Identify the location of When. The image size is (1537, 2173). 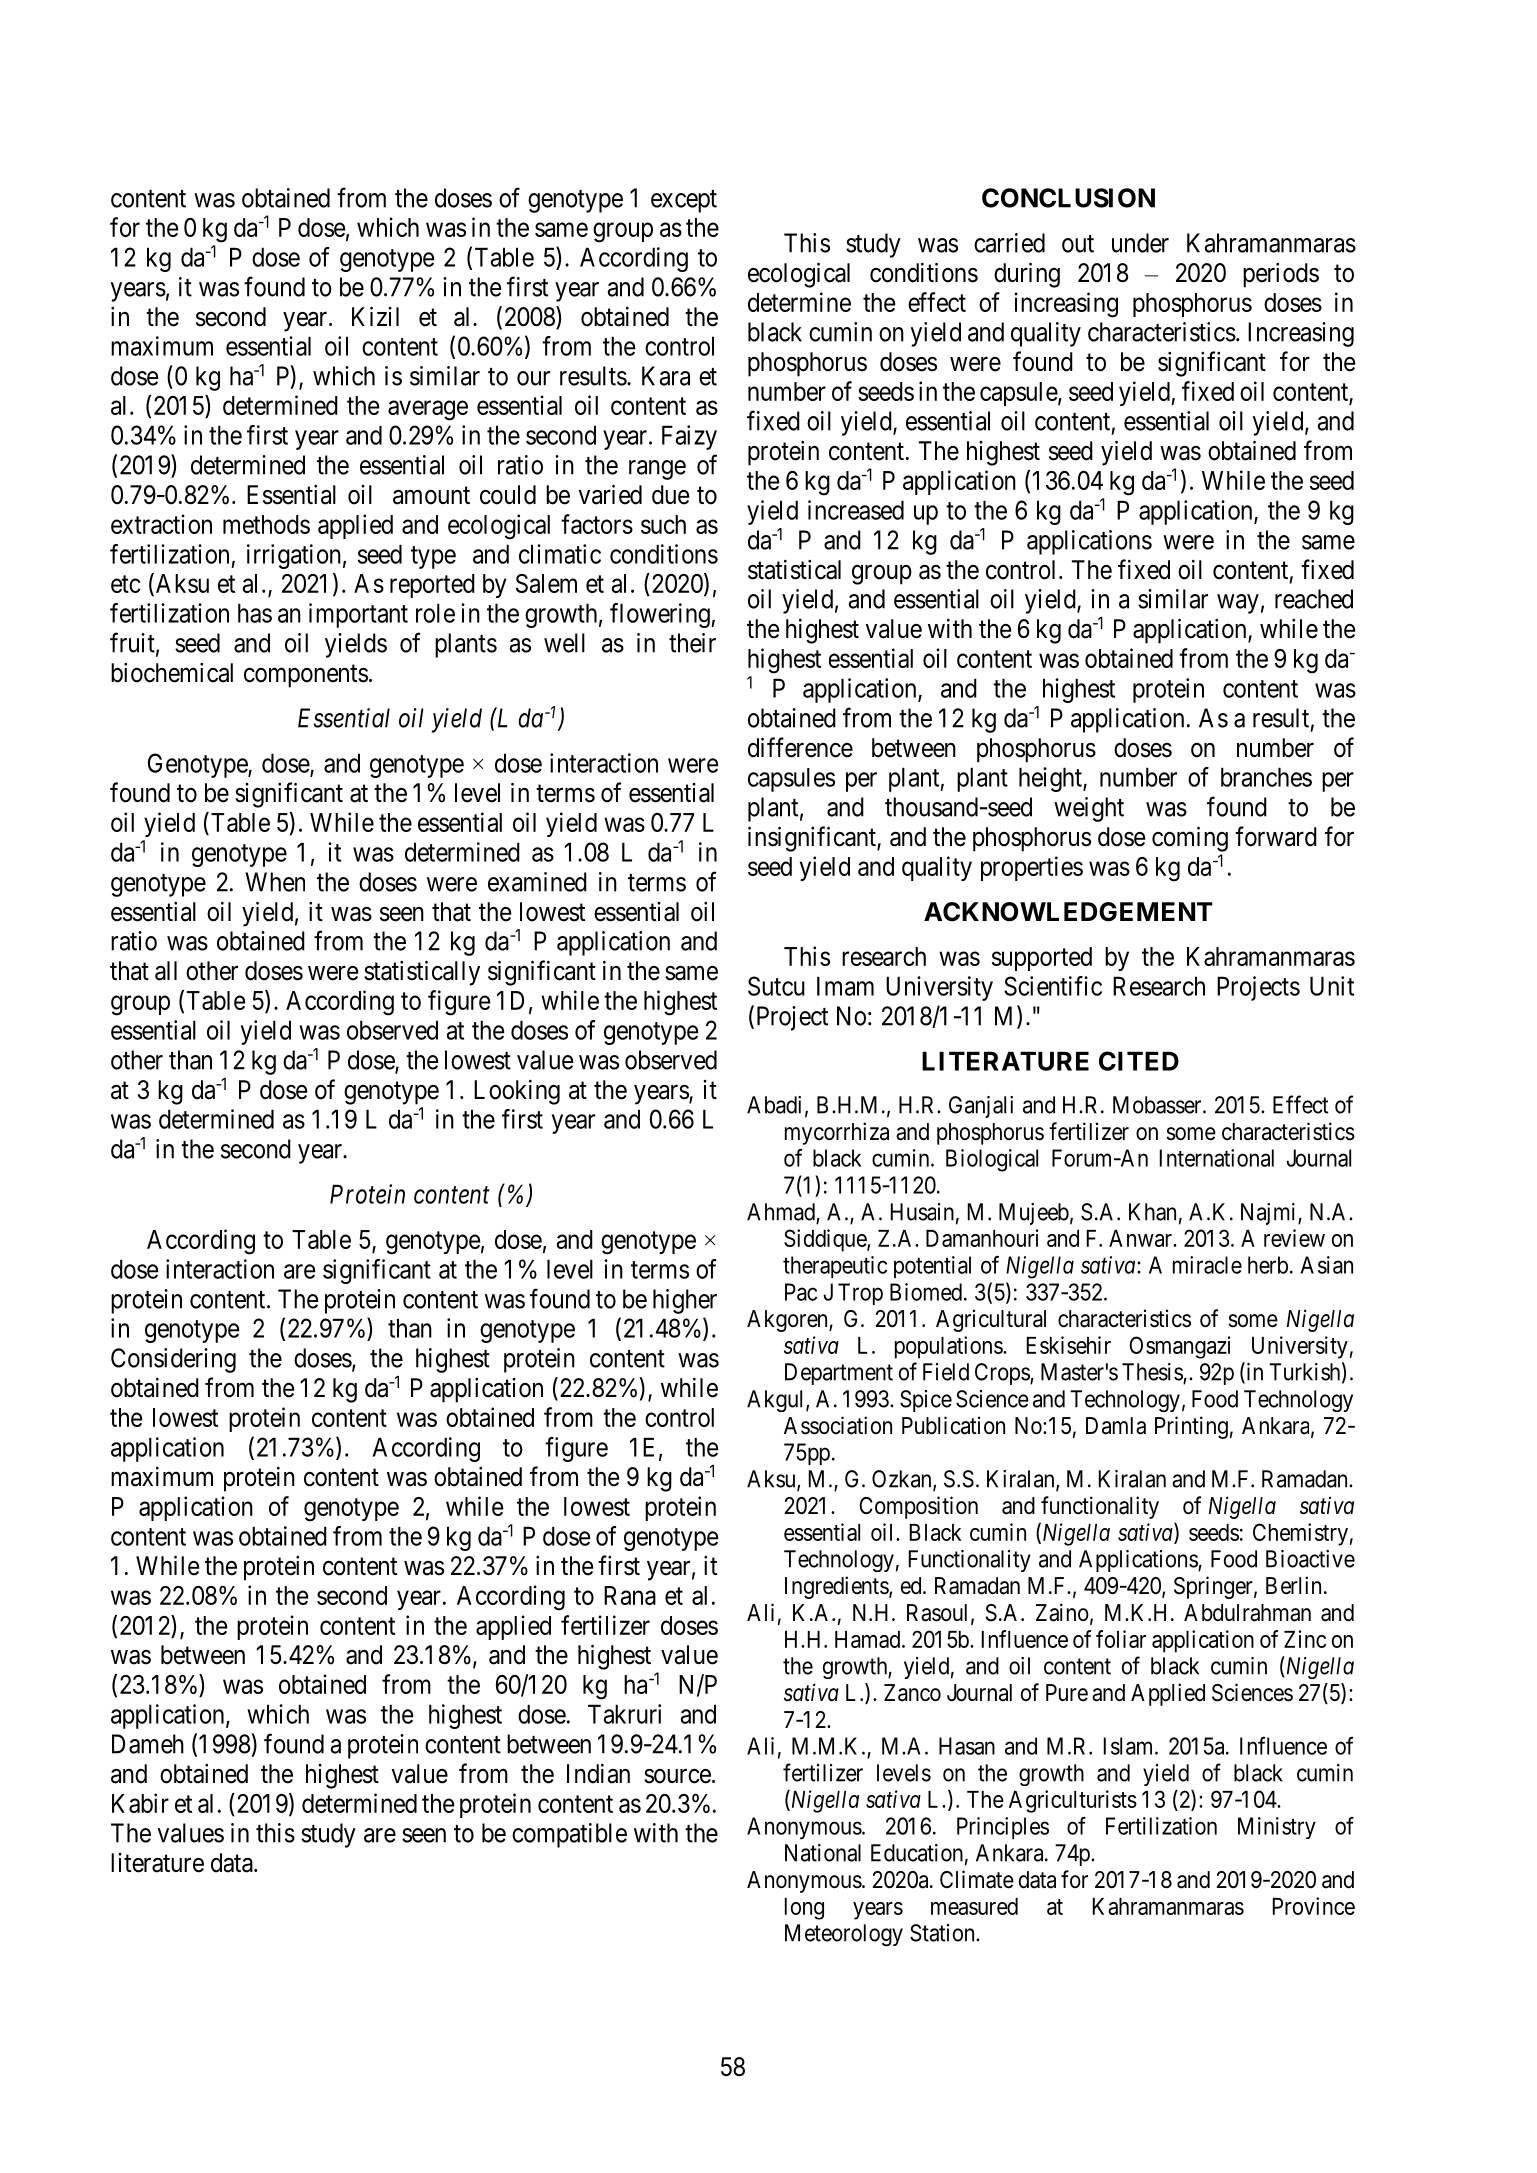
(275, 882).
